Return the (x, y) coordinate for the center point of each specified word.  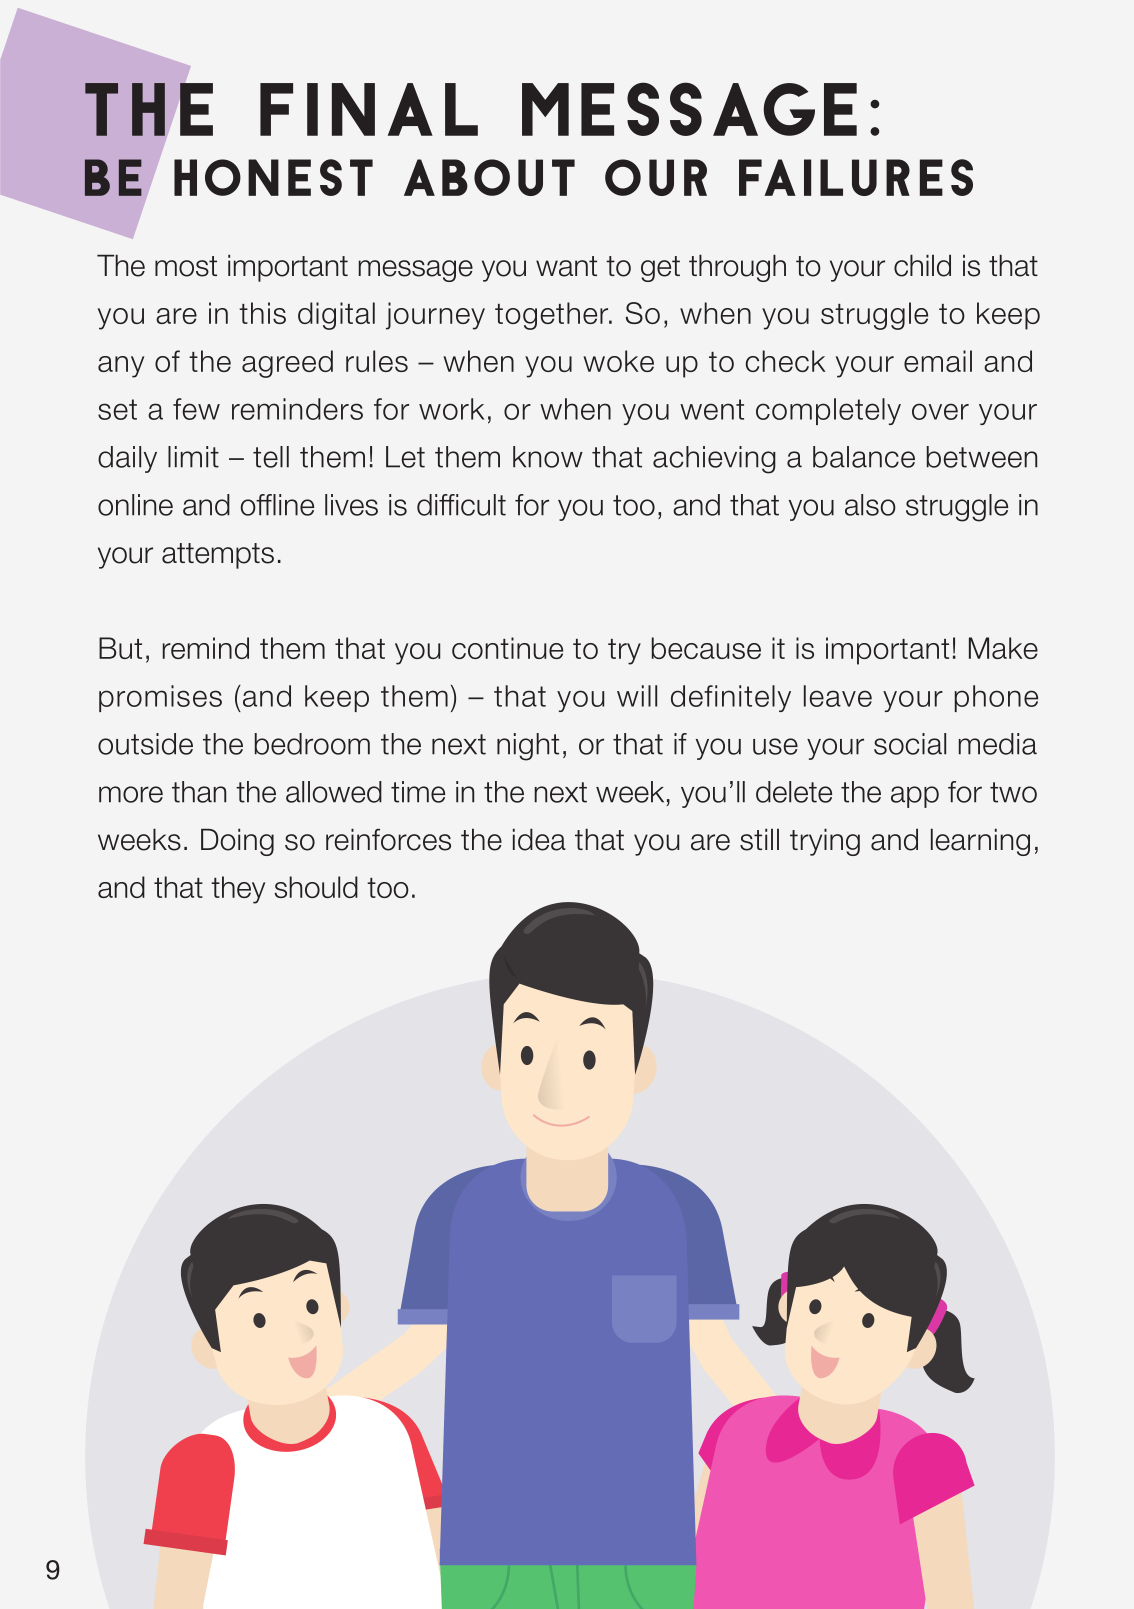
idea (539, 839)
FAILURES (856, 177)
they (238, 890)
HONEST (273, 177)
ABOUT (489, 177)
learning (980, 842)
